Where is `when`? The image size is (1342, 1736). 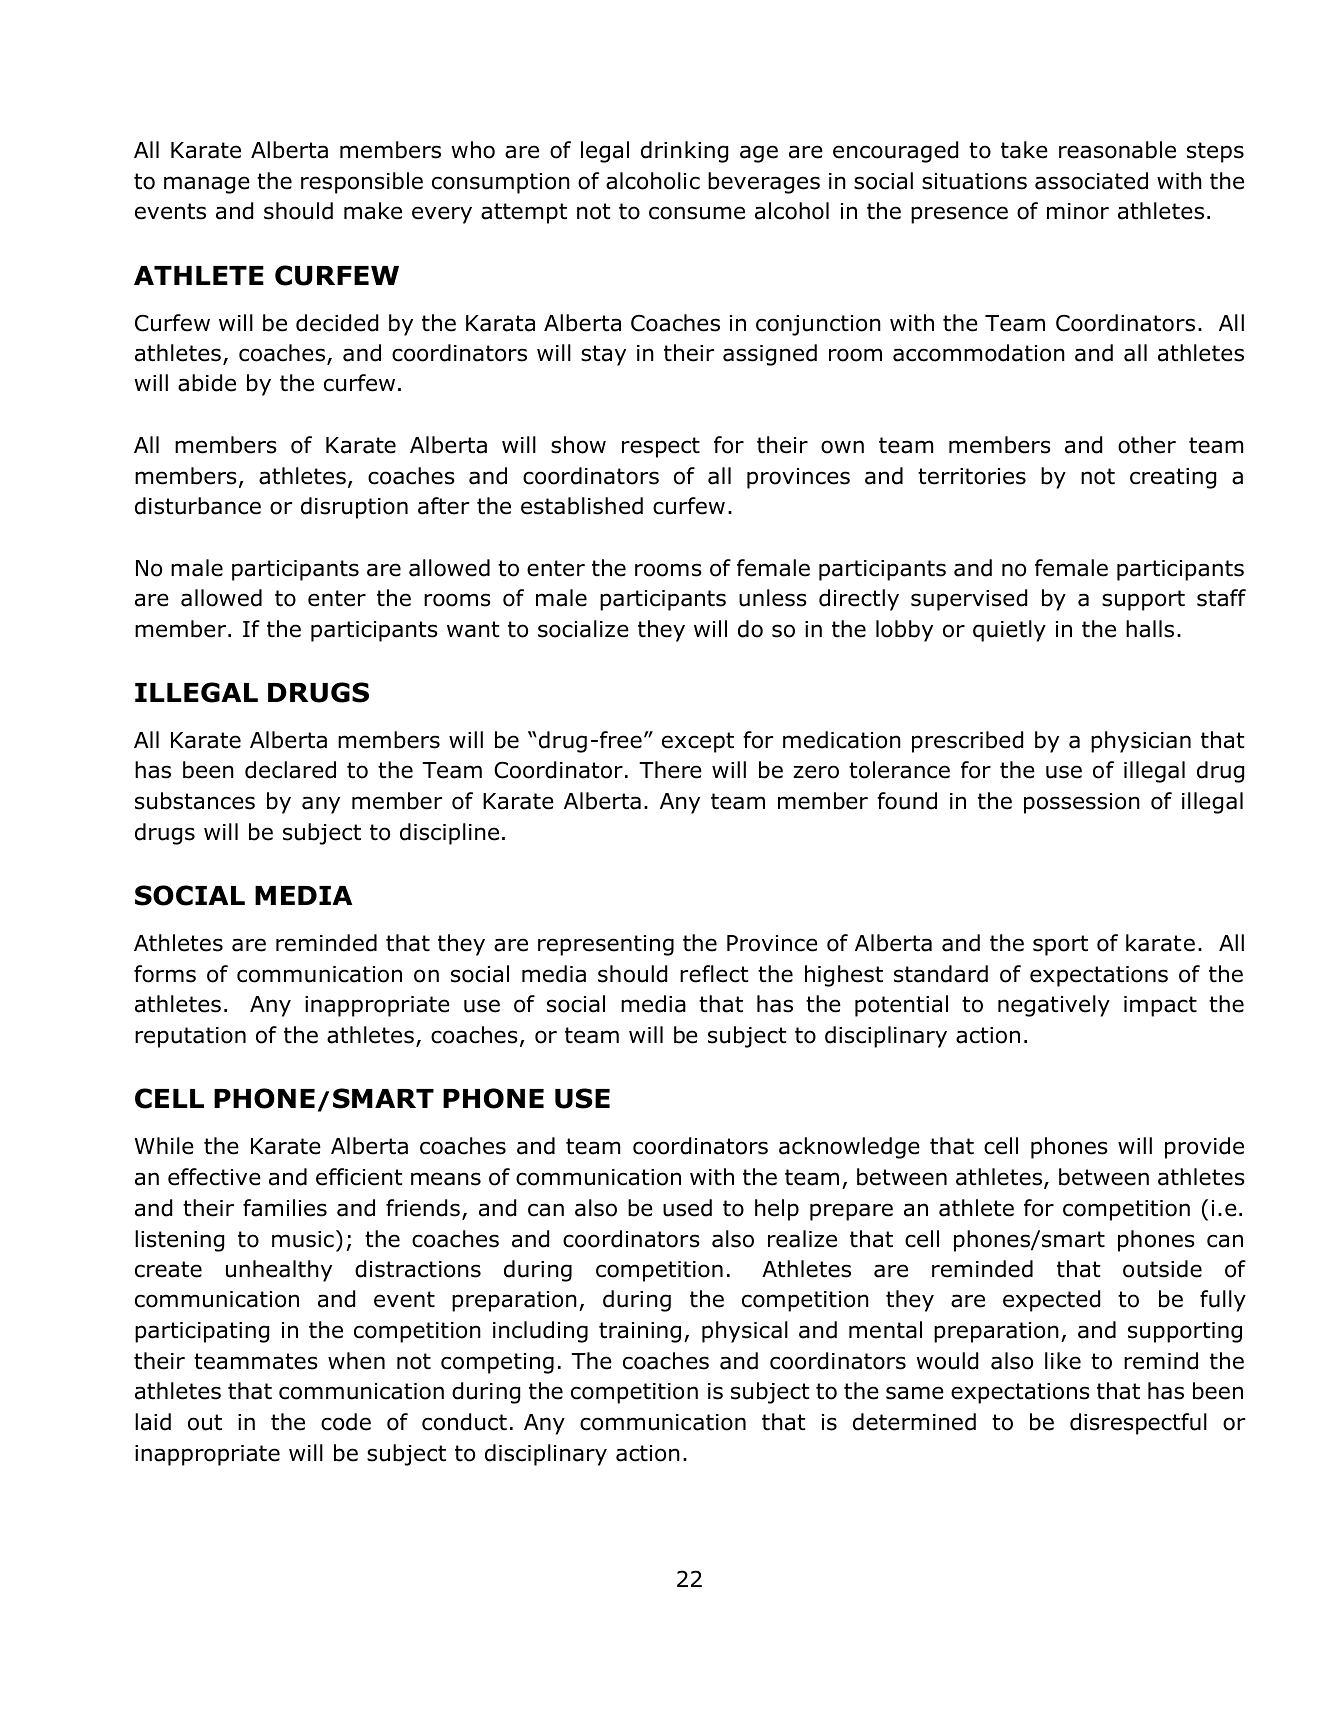
when is located at coordinates (356, 1361).
